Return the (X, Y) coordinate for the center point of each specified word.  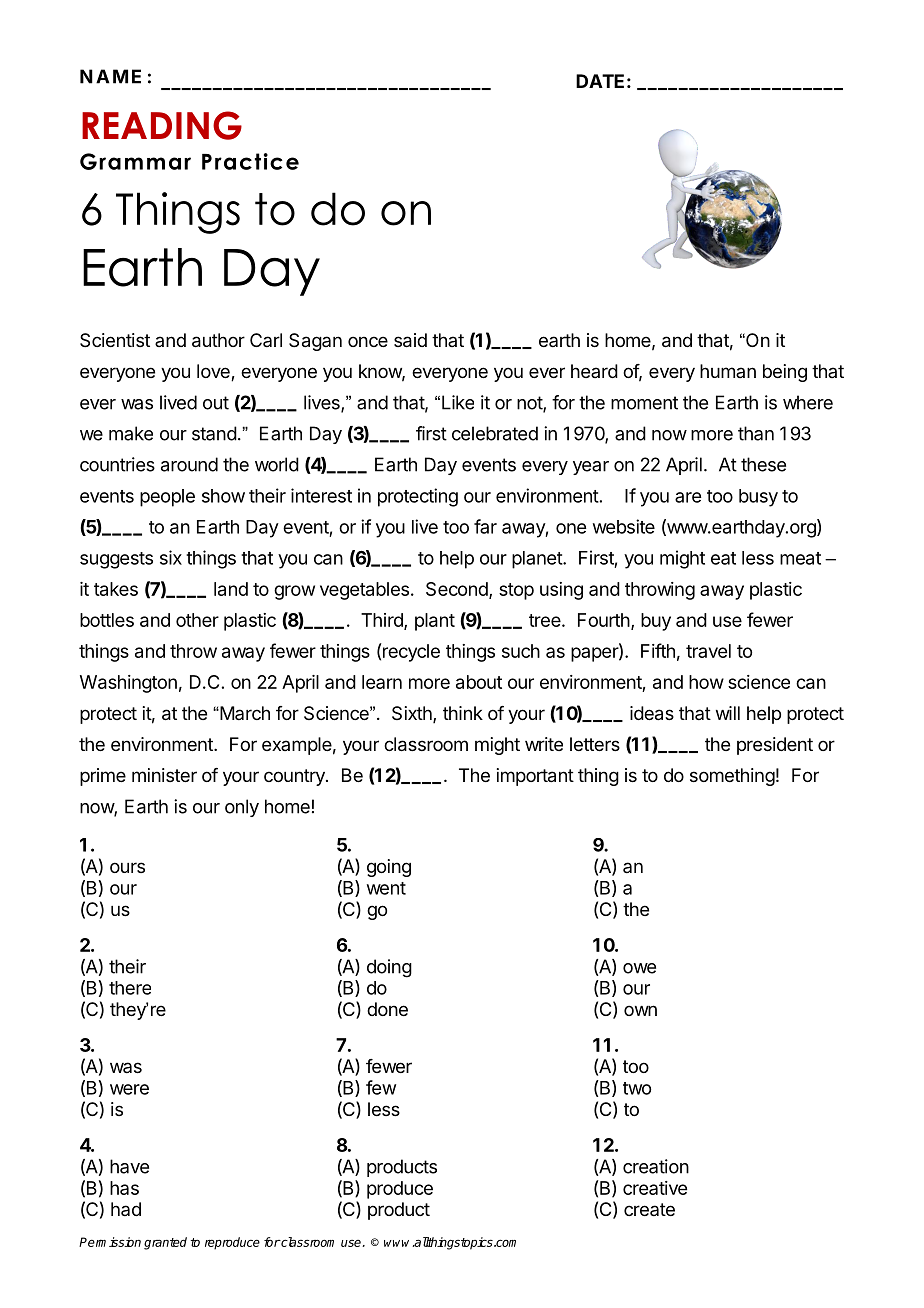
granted (165, 1243)
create (649, 1209)
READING (162, 125)
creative (655, 1188)
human (728, 371)
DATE (600, 81)
